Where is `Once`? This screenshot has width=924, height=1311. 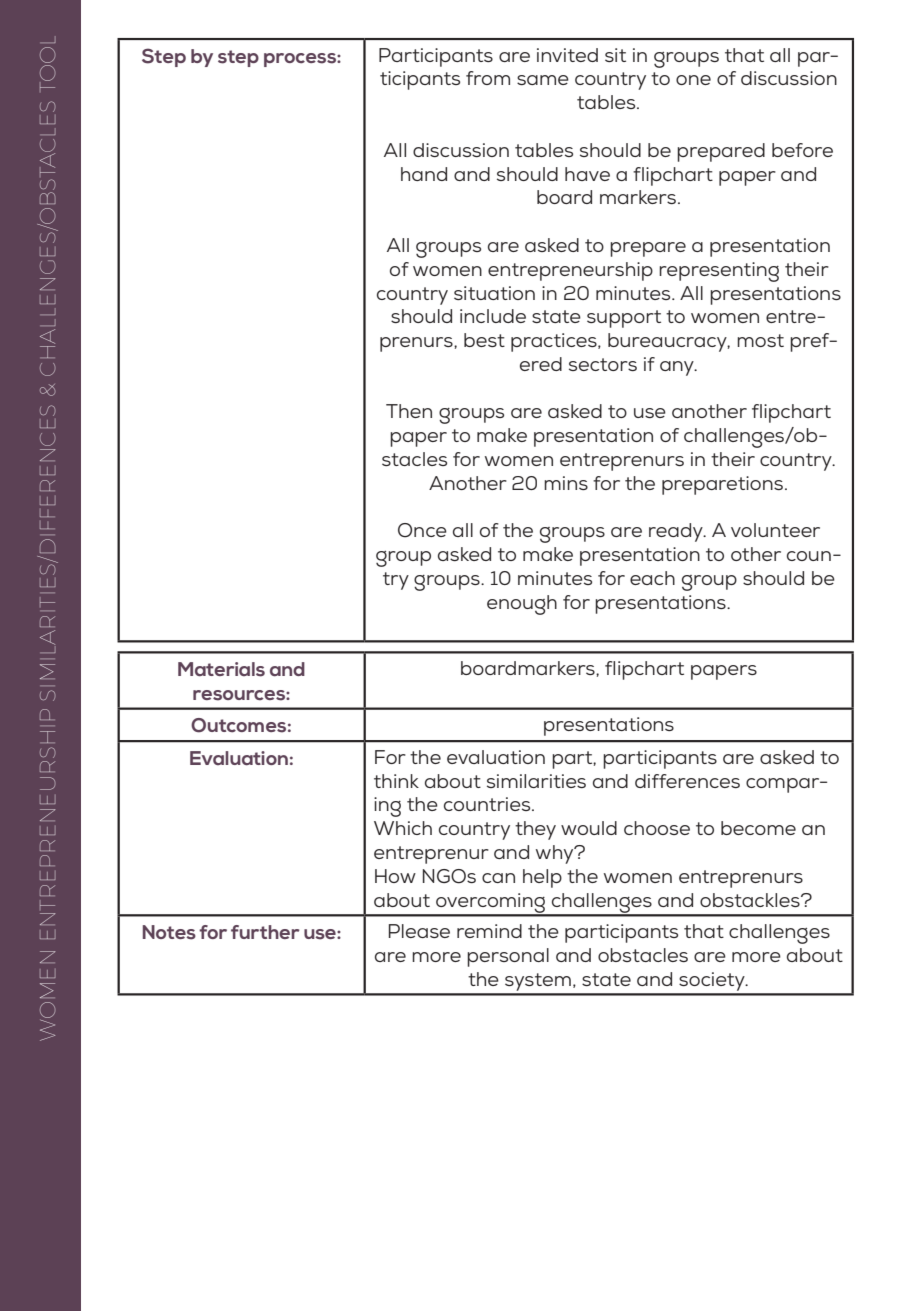 Once is located at coordinates (422, 530).
